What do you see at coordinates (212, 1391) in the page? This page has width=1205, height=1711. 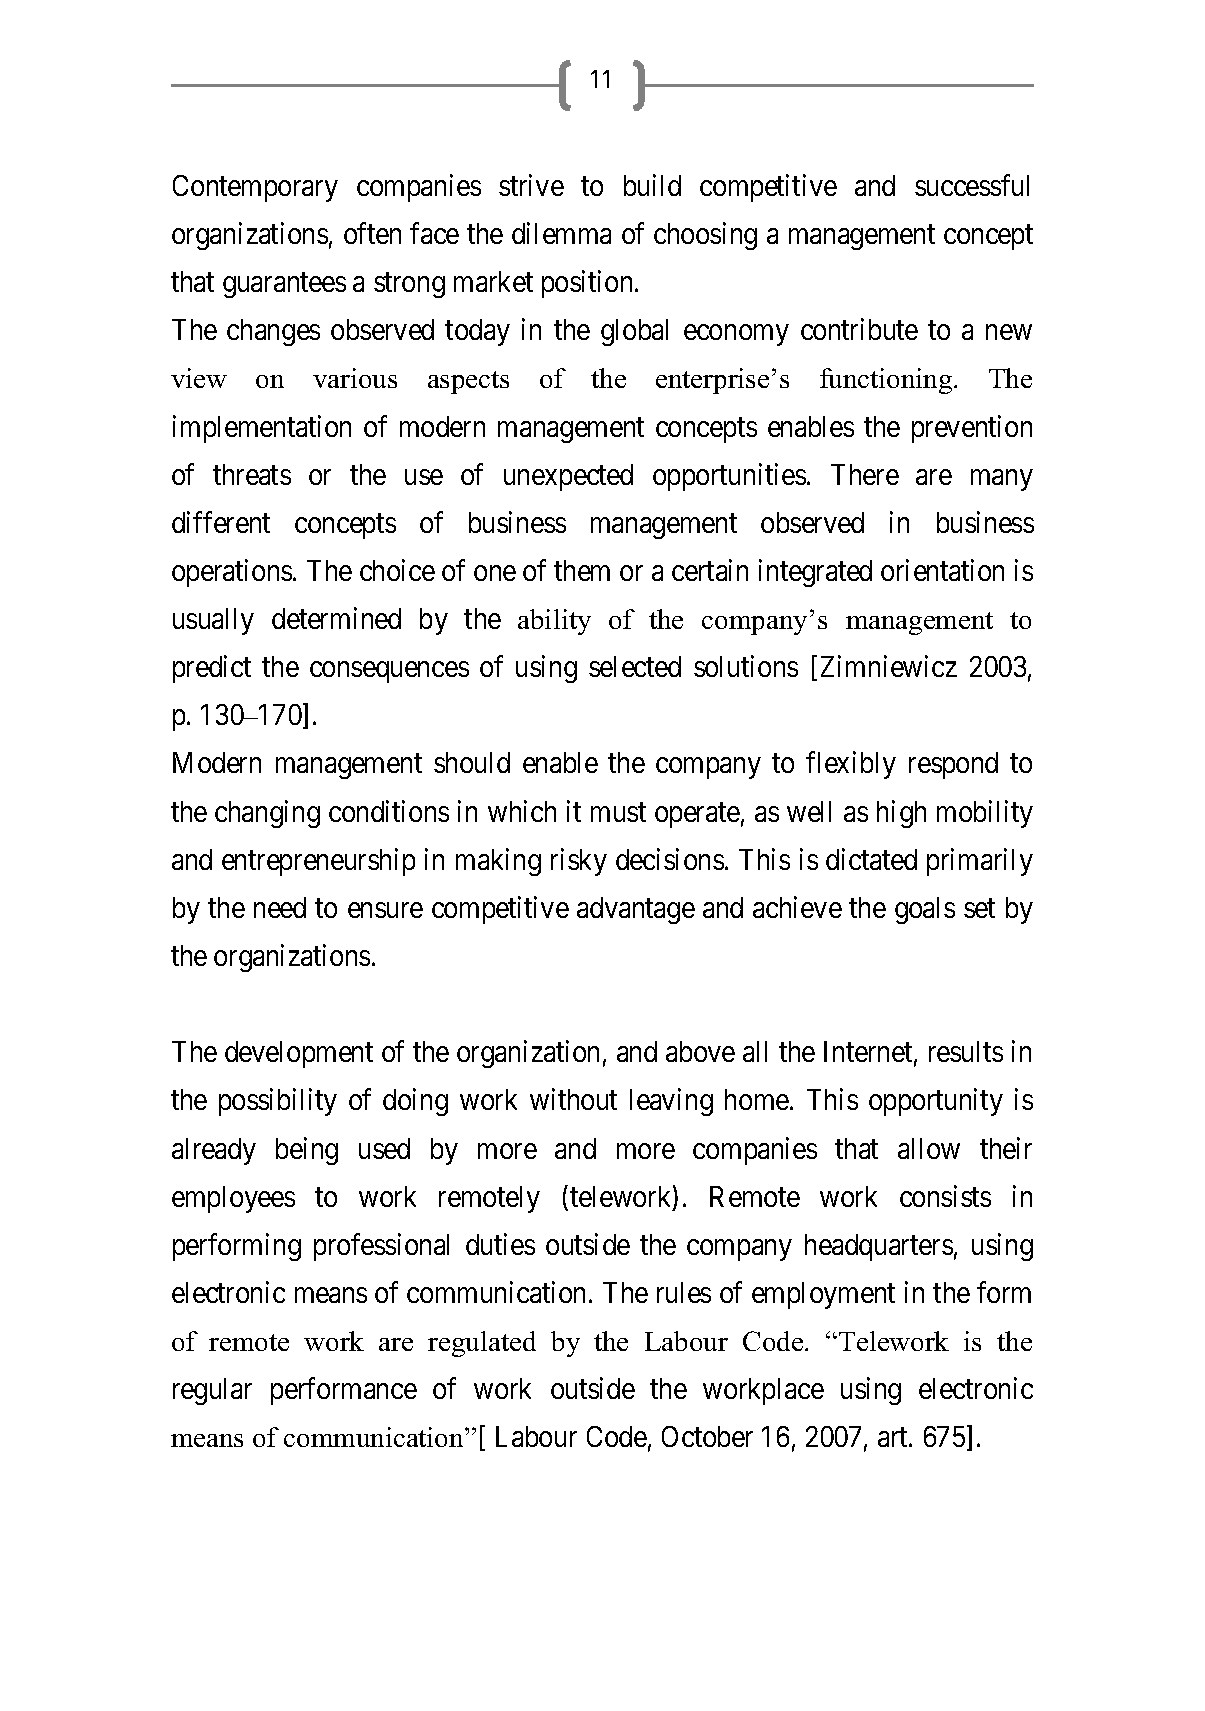 I see `regular` at bounding box center [212, 1391].
